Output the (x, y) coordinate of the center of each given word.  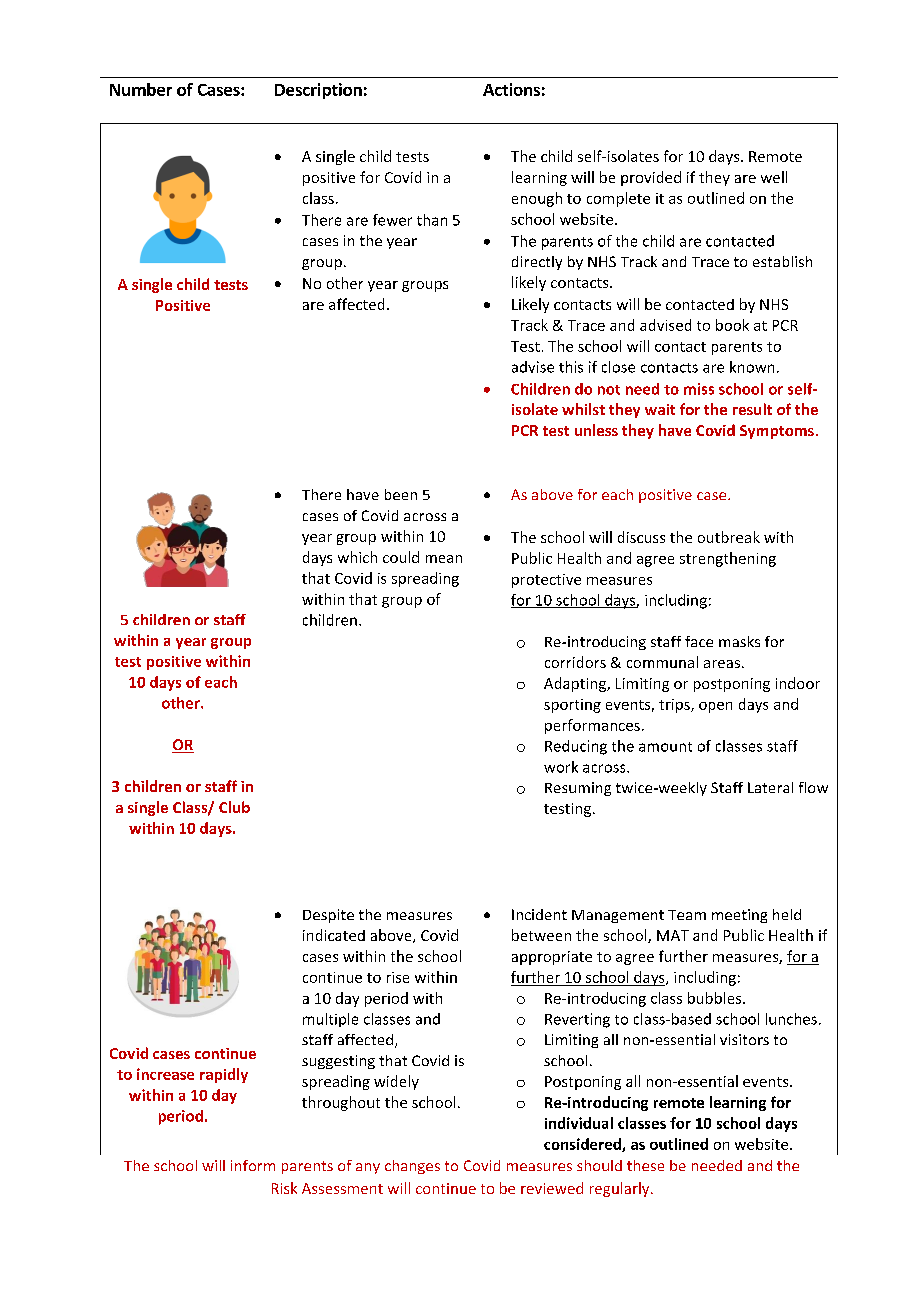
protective (546, 581)
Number (141, 89)
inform (253, 1165)
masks (739, 641)
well (774, 177)
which (357, 557)
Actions (511, 89)
